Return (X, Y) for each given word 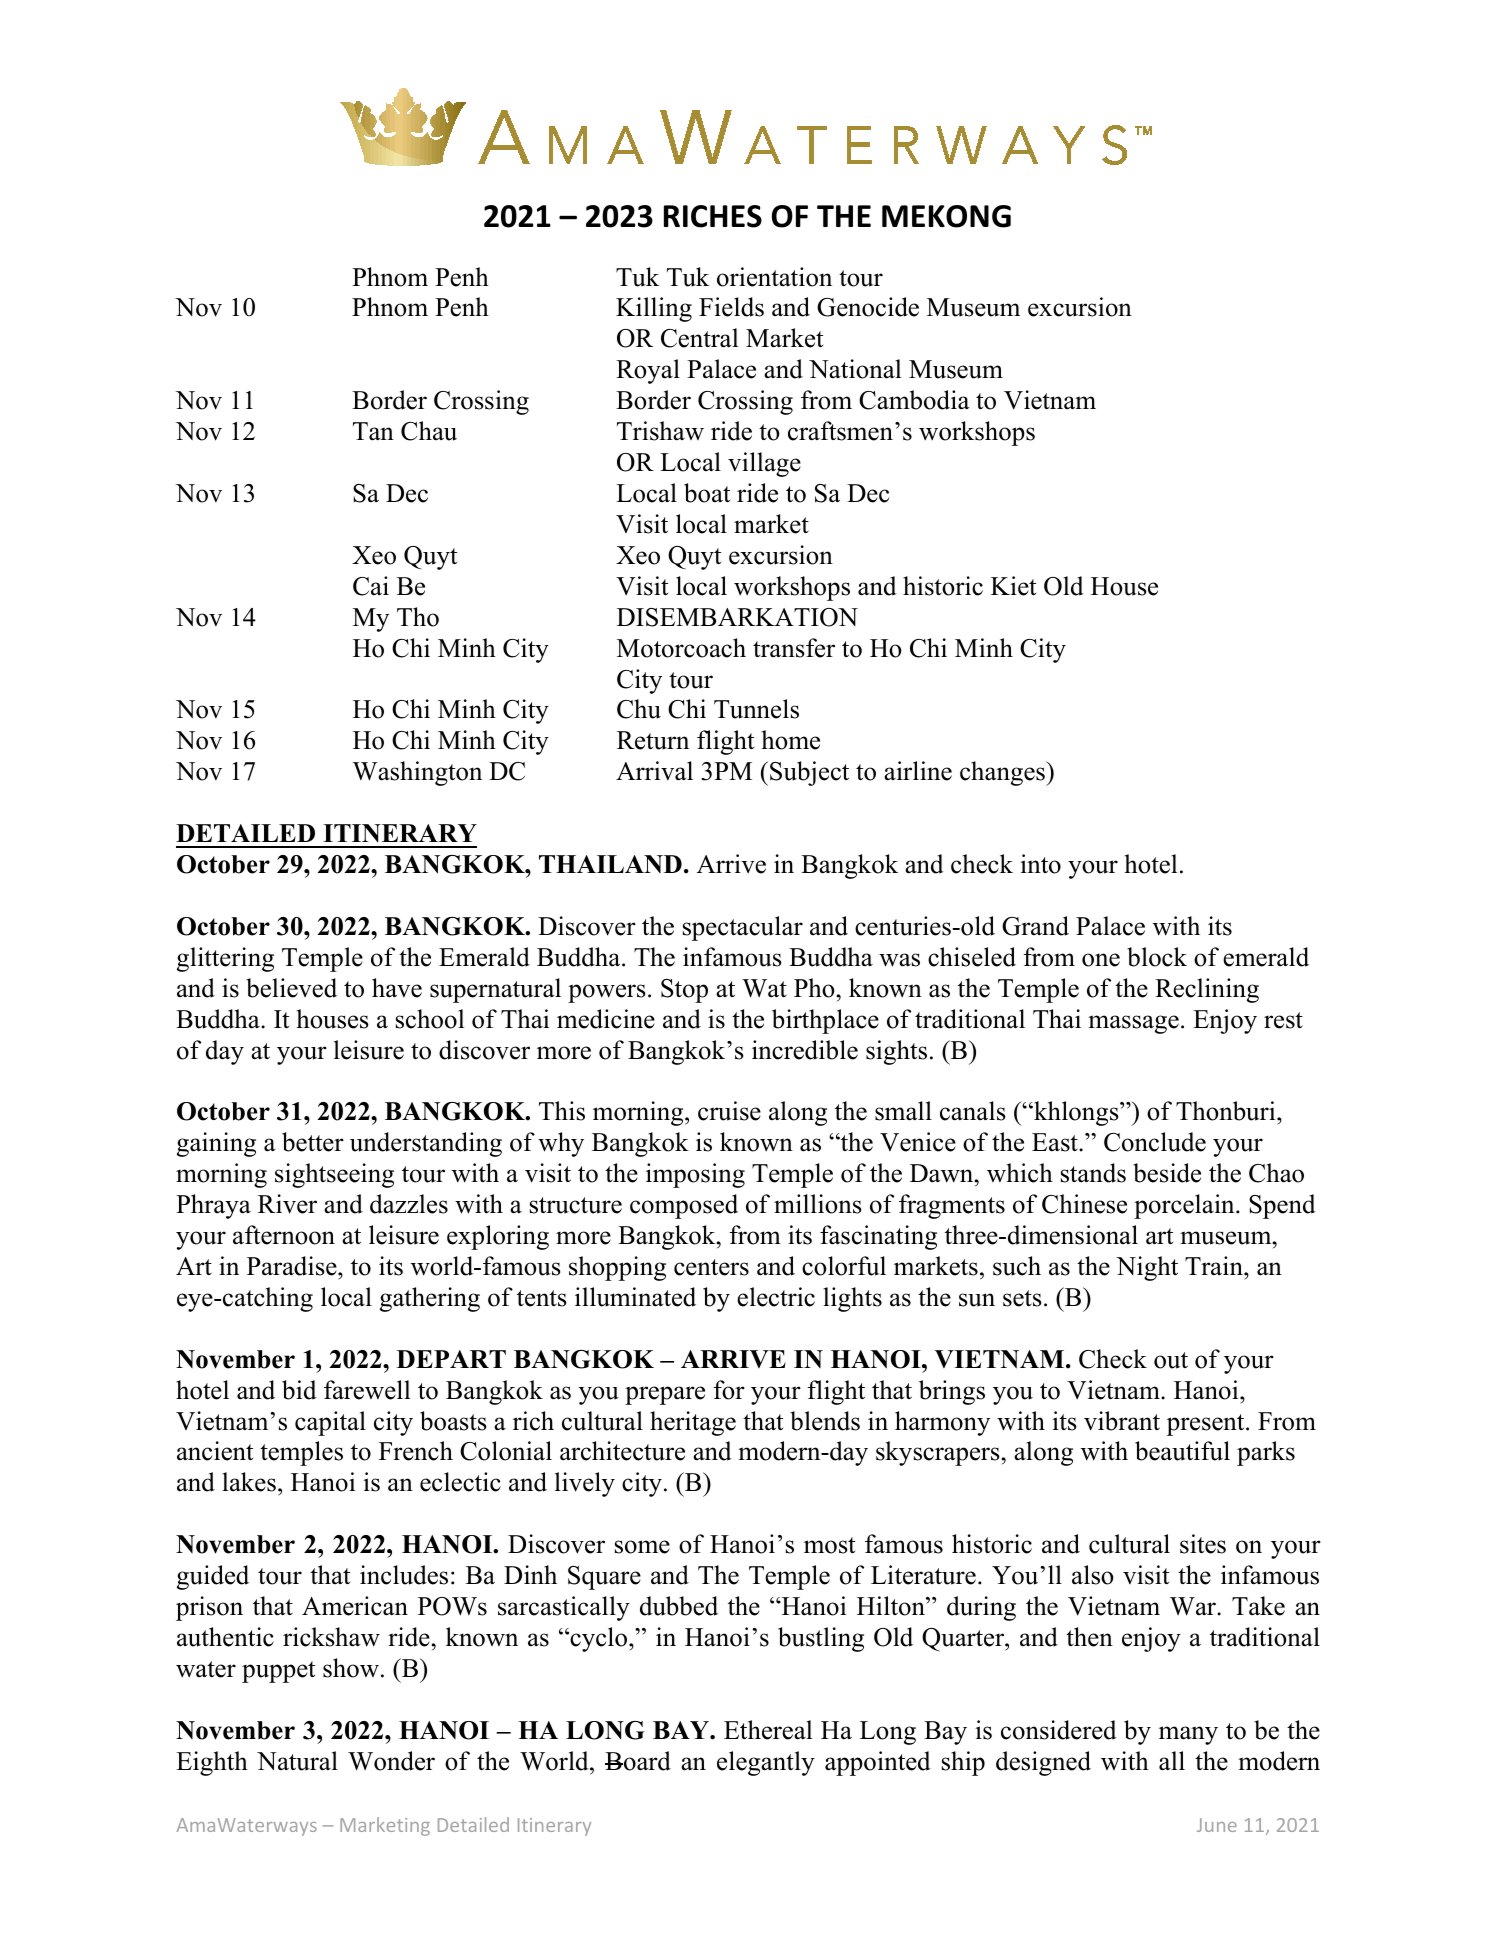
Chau (429, 431)
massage (1133, 1024)
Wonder (391, 1761)
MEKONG (946, 216)
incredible (805, 1050)
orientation (774, 277)
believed (291, 988)
